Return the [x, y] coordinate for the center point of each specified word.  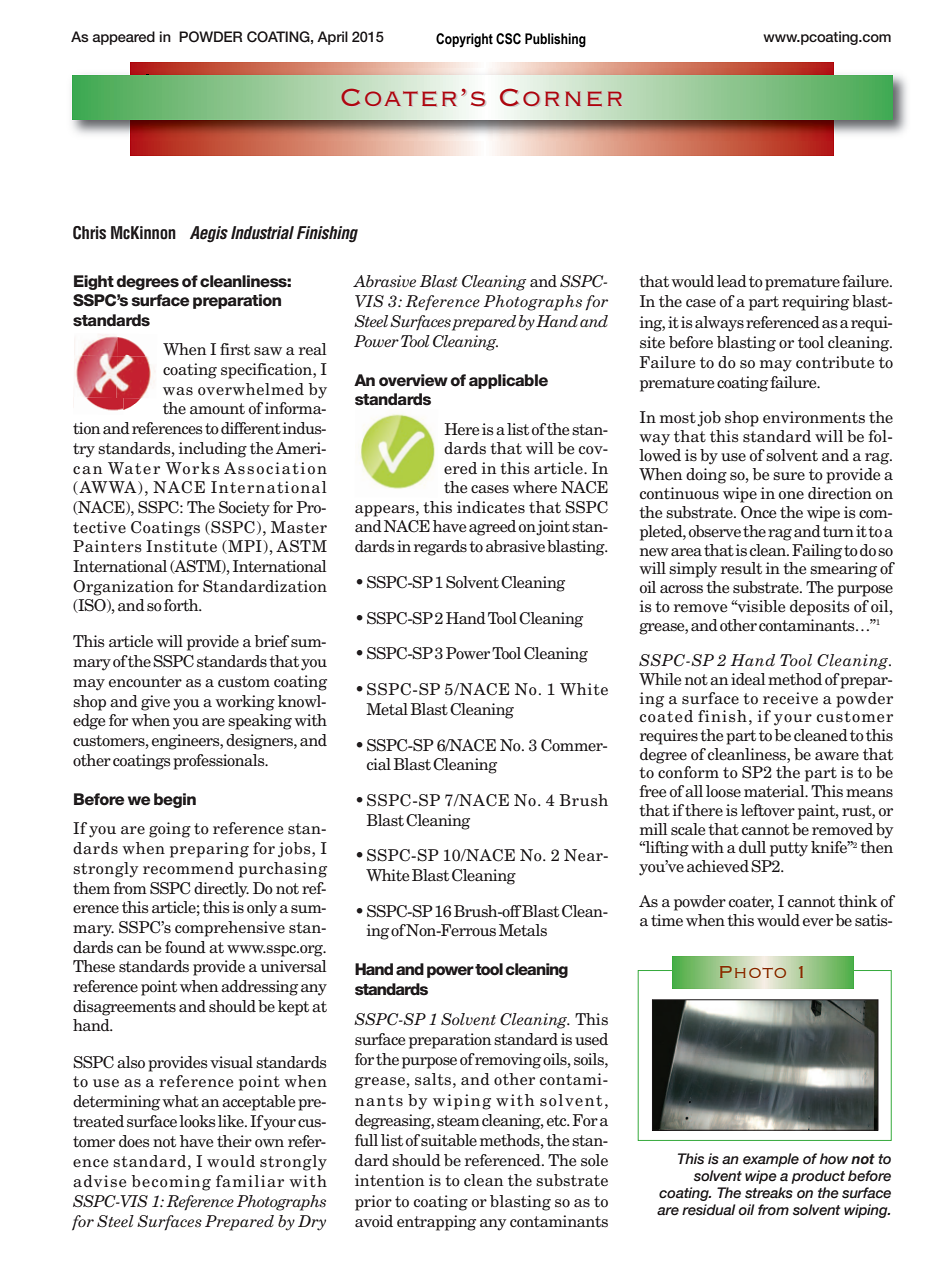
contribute [835, 362]
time [667, 920]
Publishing [555, 40]
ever [818, 922]
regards [440, 548]
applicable [508, 381]
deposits [820, 608]
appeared [123, 38]
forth [182, 605]
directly [221, 890]
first [235, 349]
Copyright [464, 40]
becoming [171, 1183]
